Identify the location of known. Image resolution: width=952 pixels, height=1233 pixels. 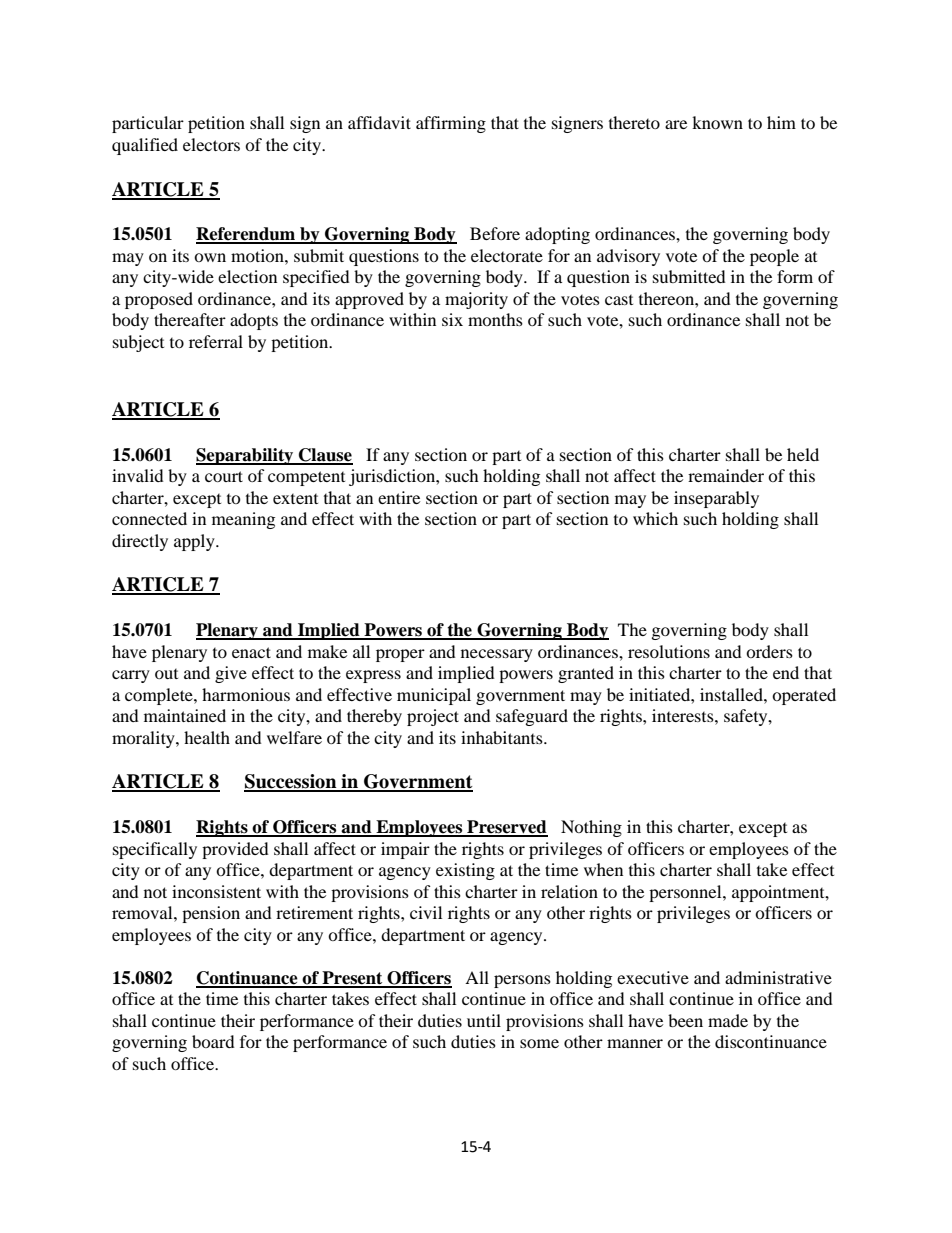
(717, 122).
